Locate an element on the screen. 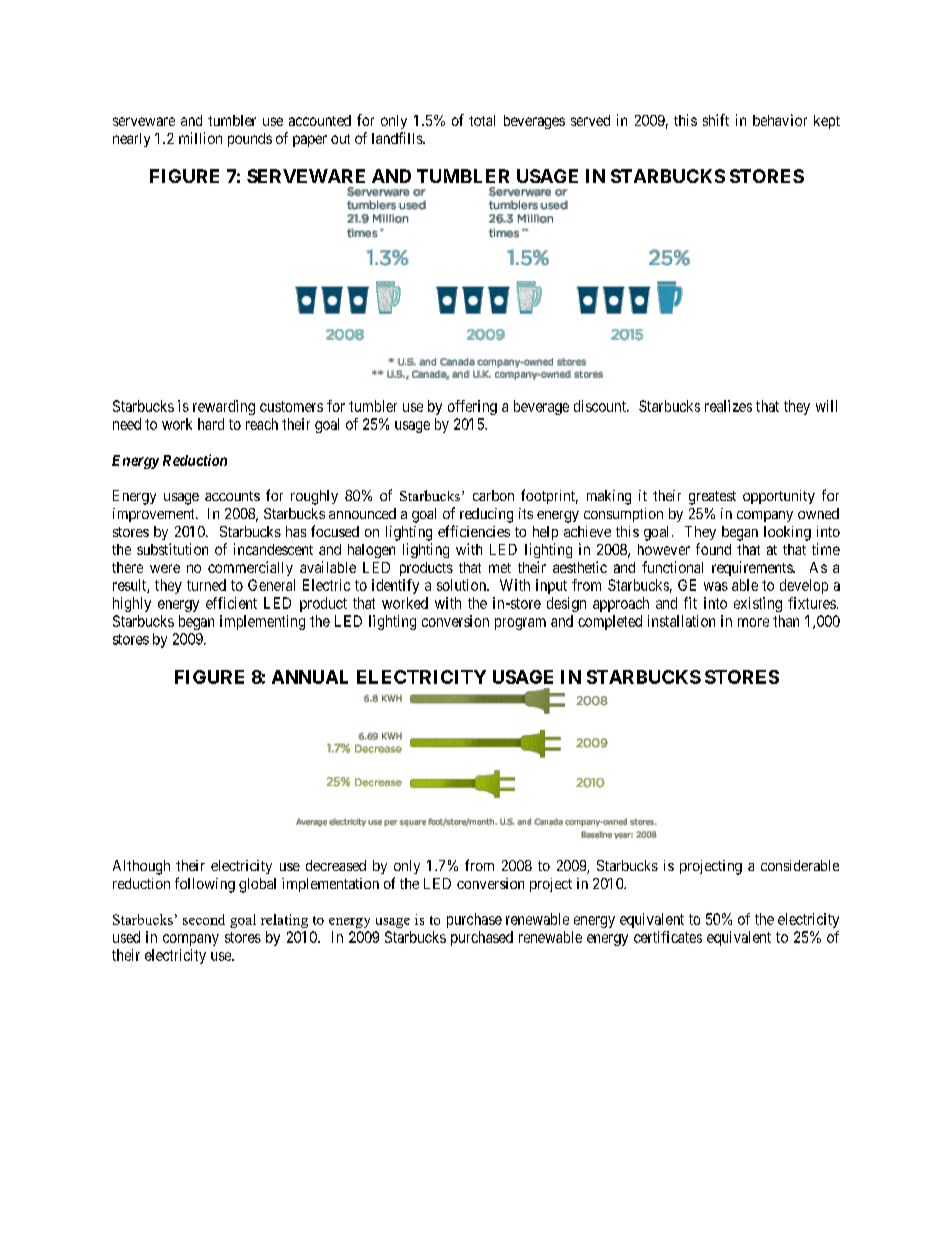  substitution is located at coordinates (172, 549).
